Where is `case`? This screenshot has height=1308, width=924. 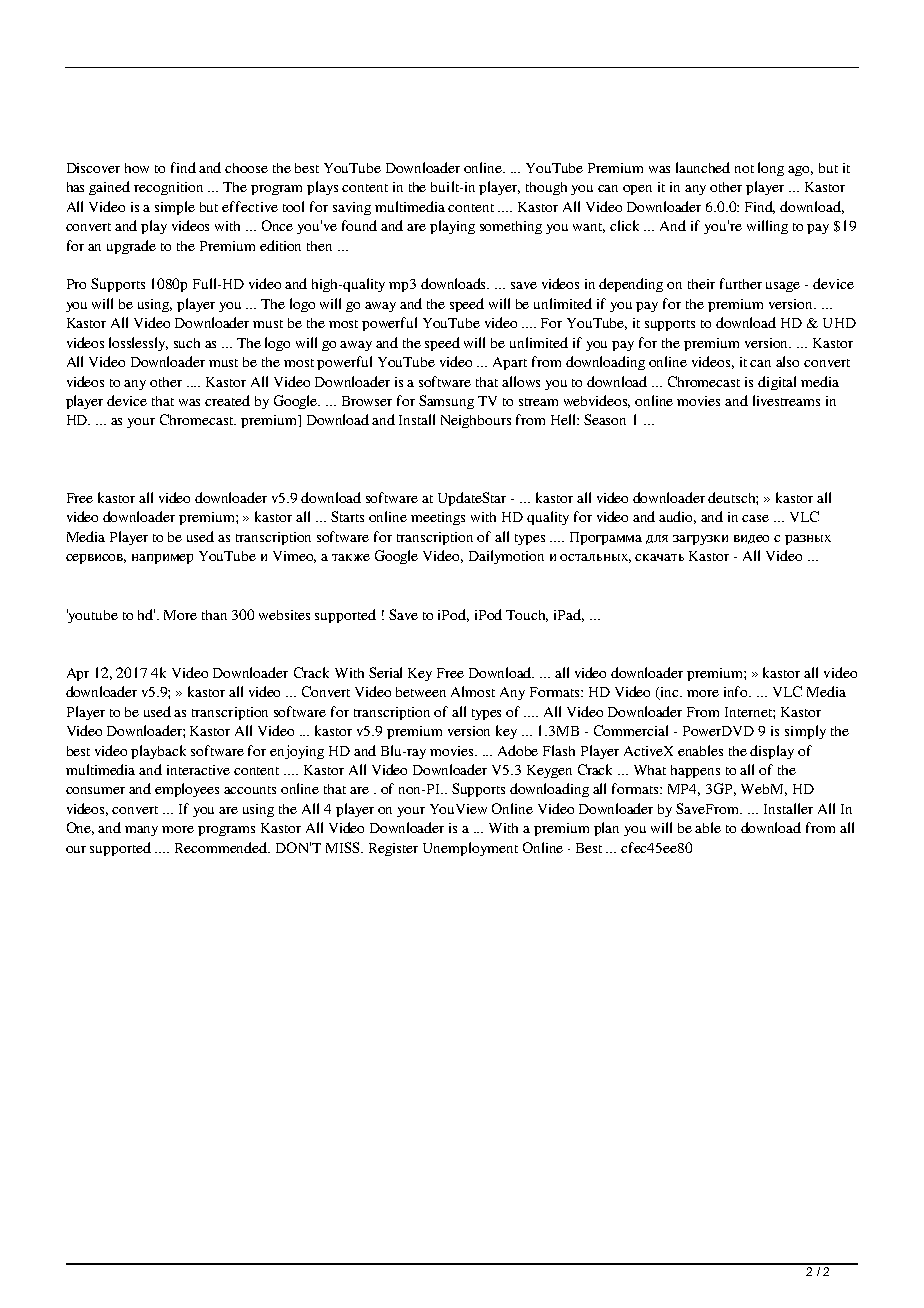 case is located at coordinates (755, 518).
